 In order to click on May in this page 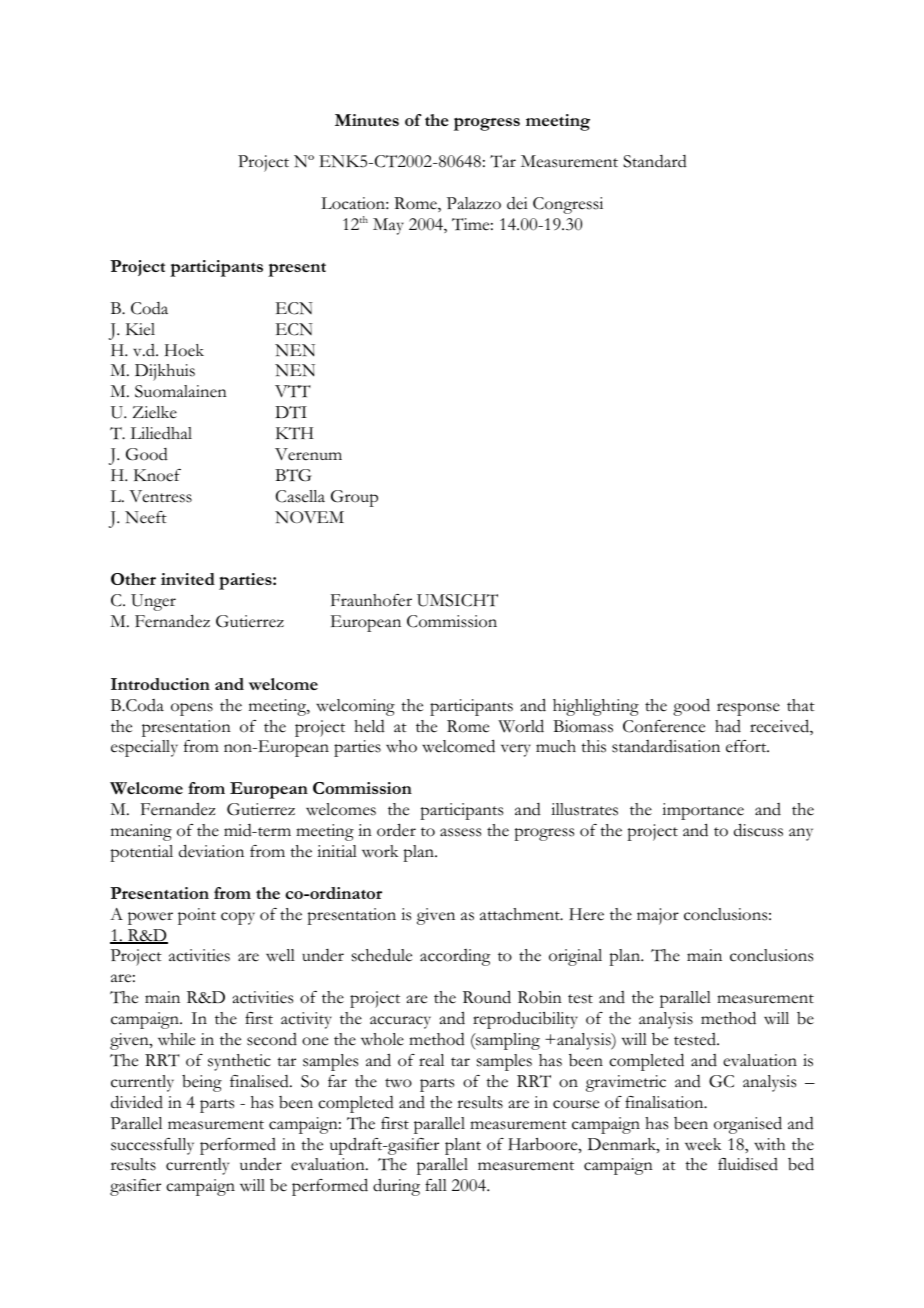, I will do `click(388, 226)`.
